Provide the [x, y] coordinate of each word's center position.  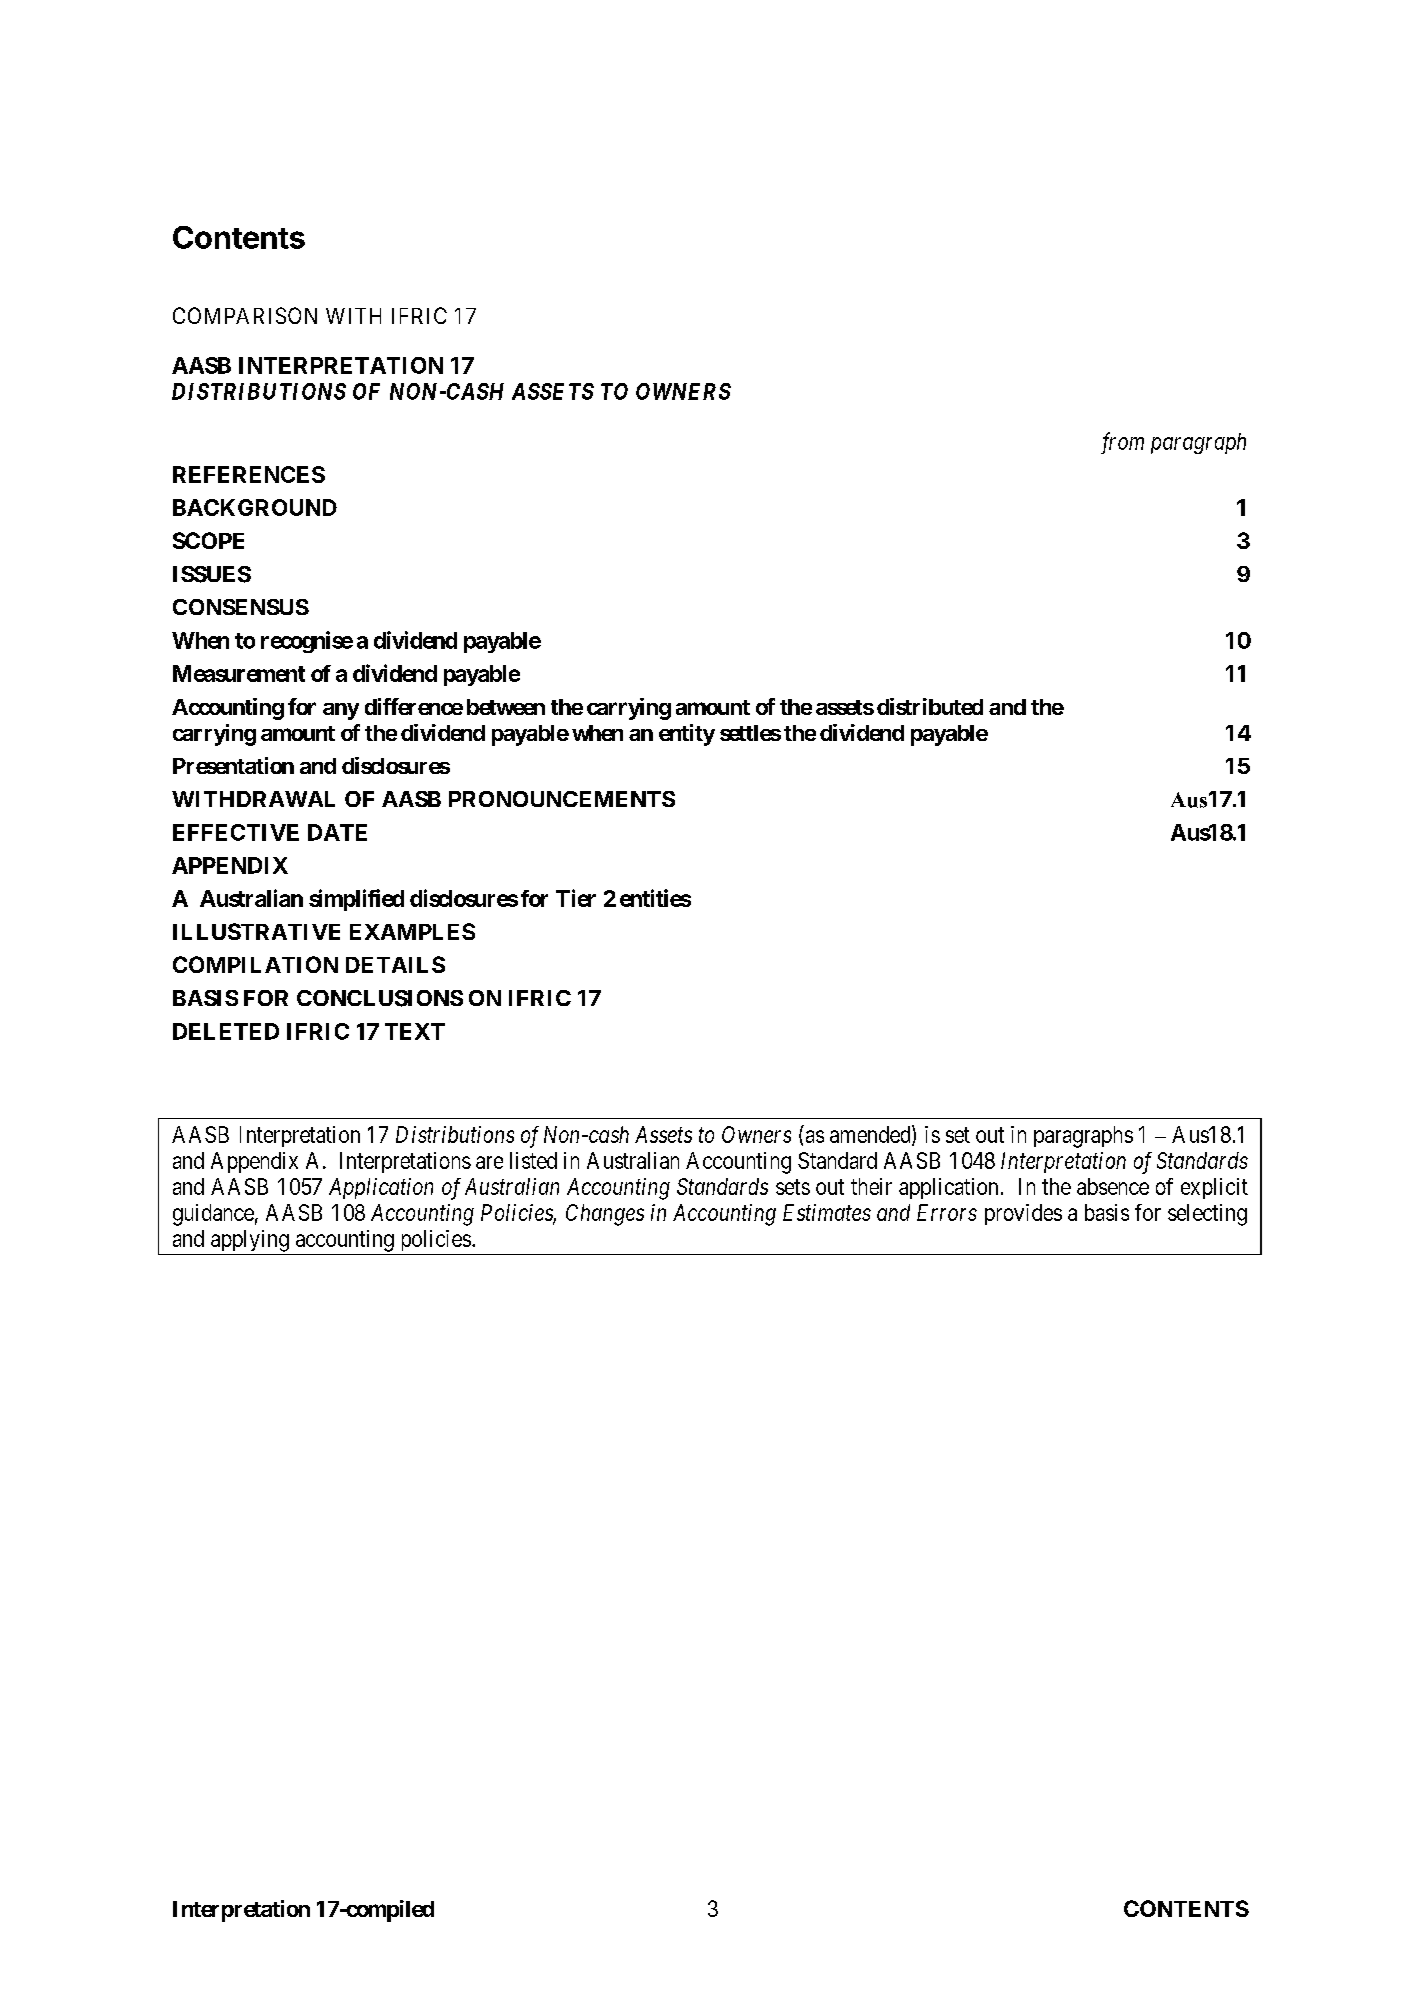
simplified [356, 900]
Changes [605, 1215]
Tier [576, 898]
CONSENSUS [241, 607]
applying [250, 1241]
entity [687, 735]
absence [1113, 1186]
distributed [930, 706]
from [1122, 443]
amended [871, 1135]
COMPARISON [245, 315]
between [506, 707]
